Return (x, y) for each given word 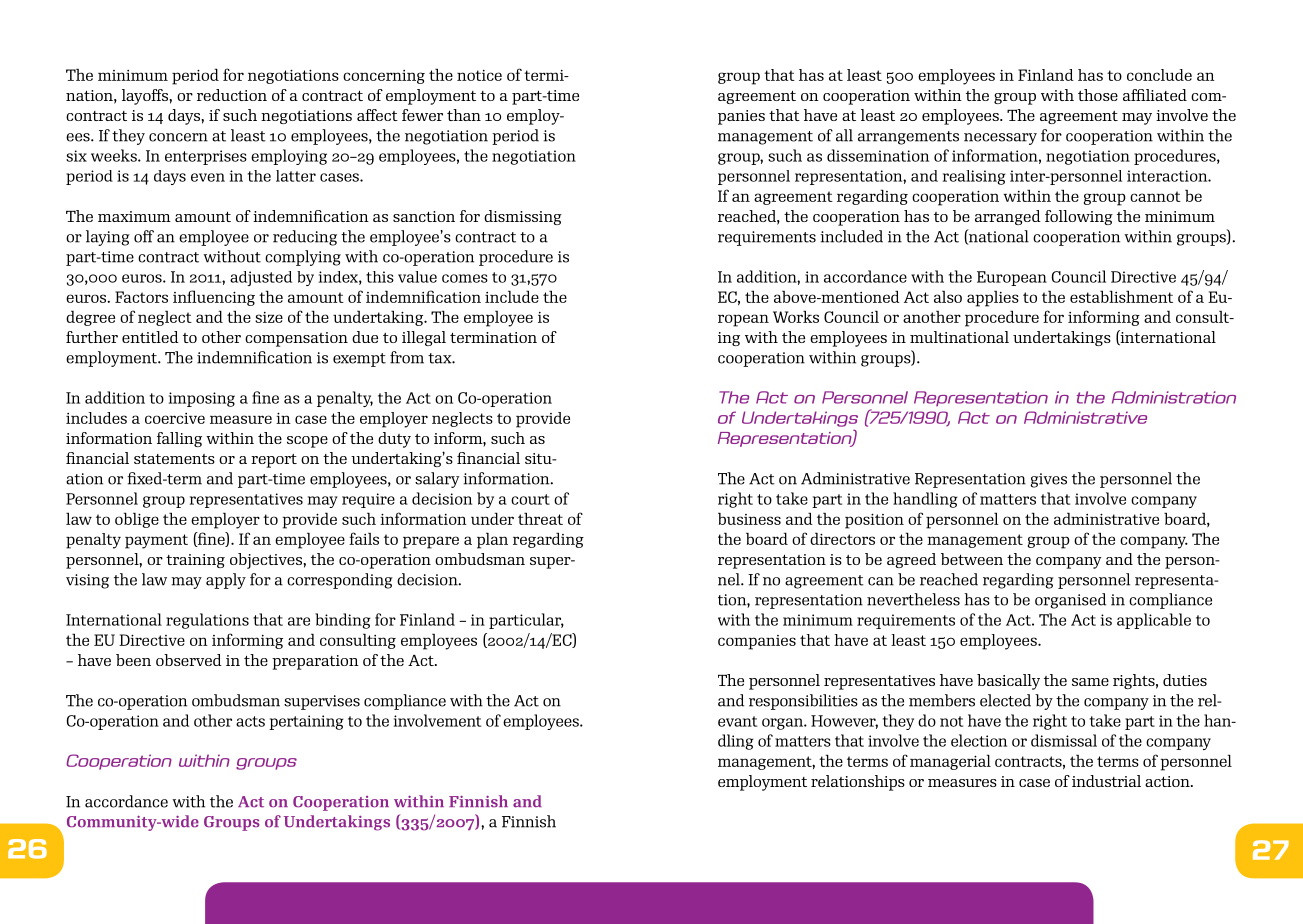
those (1098, 95)
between (972, 559)
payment (156, 541)
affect (377, 115)
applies (993, 298)
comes (465, 278)
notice (479, 75)
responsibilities (803, 702)
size (269, 317)
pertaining (306, 722)
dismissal (1064, 740)
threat (540, 518)
